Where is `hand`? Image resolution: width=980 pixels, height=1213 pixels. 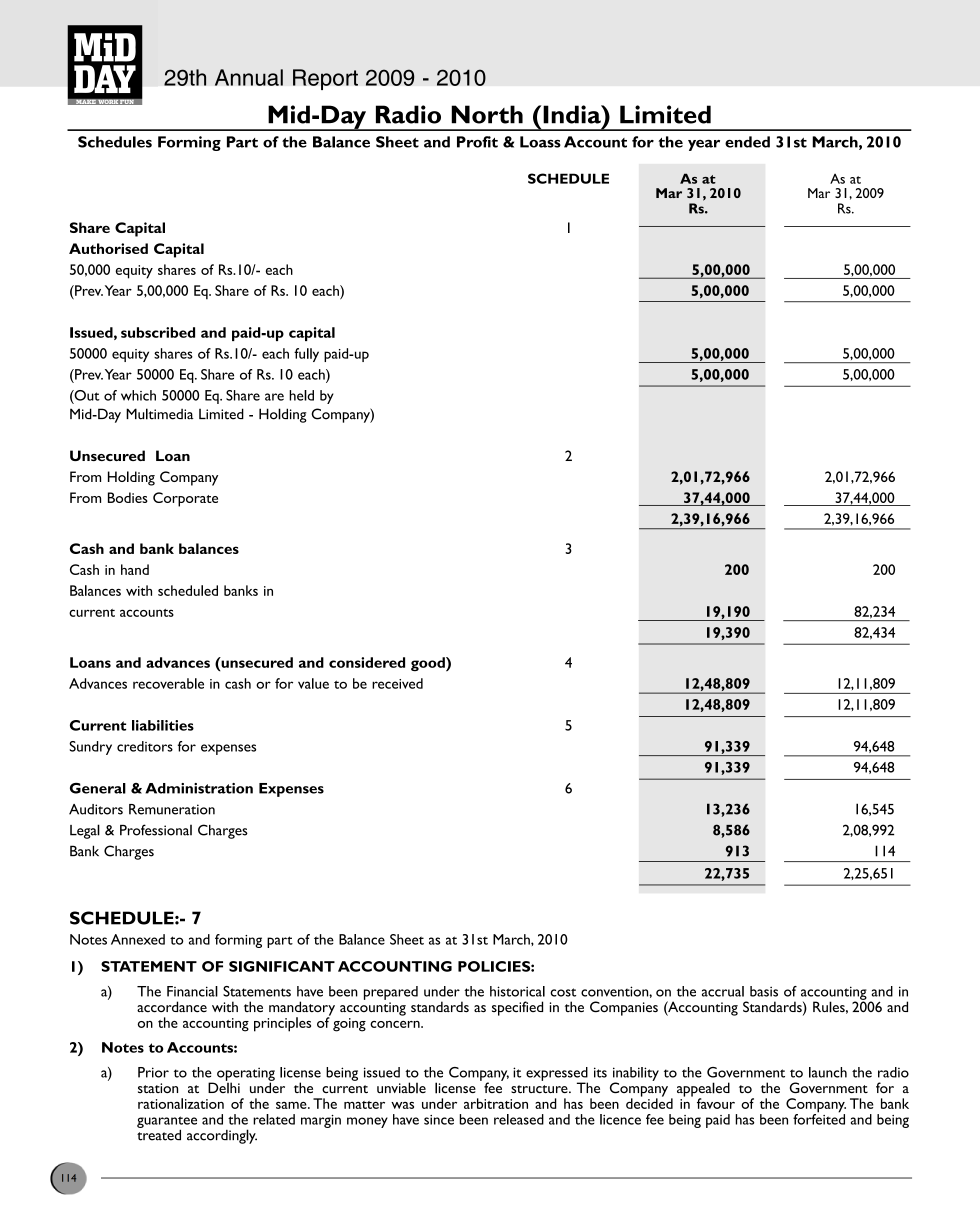
hand is located at coordinates (135, 569).
